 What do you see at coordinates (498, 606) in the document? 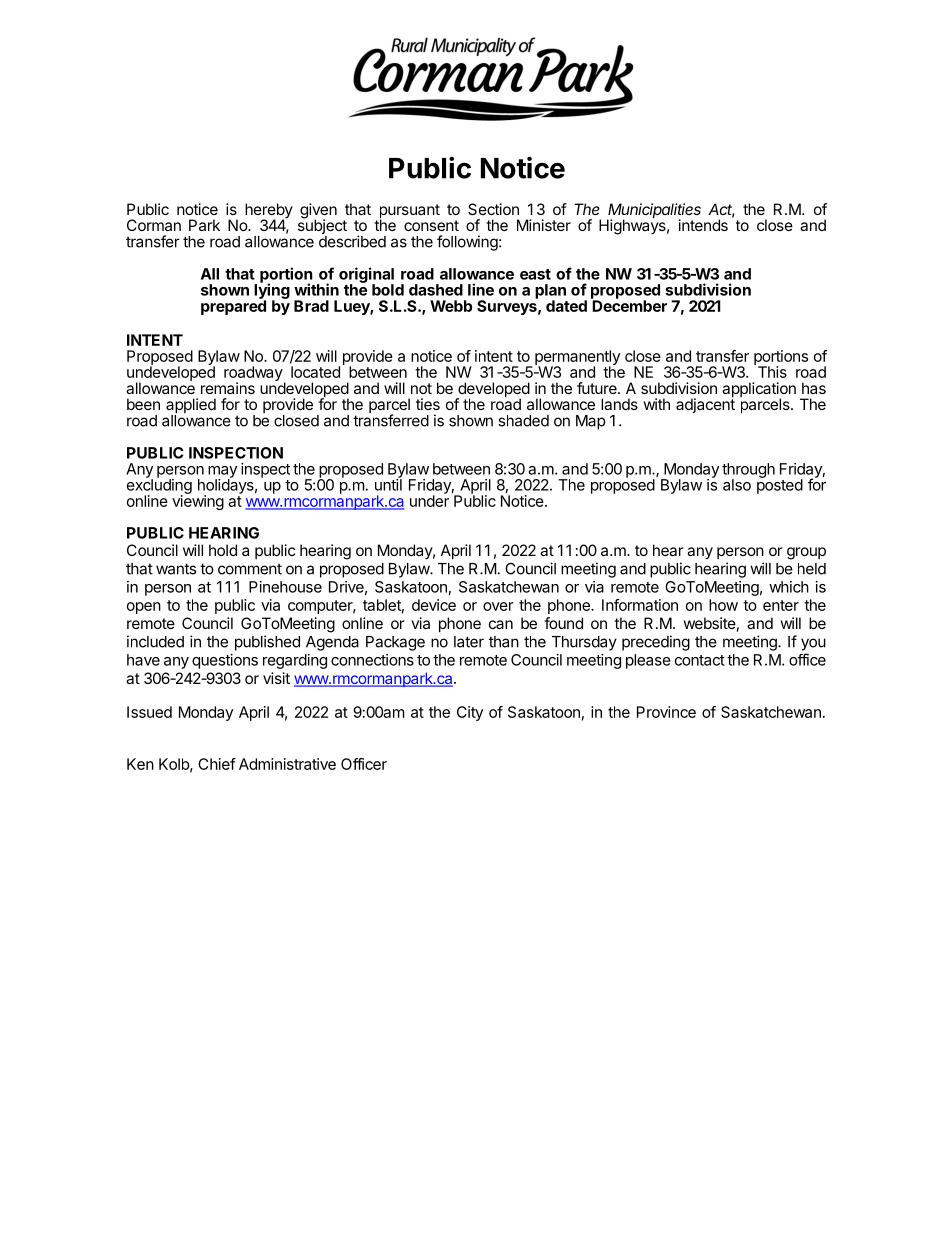
I see `over` at bounding box center [498, 606].
